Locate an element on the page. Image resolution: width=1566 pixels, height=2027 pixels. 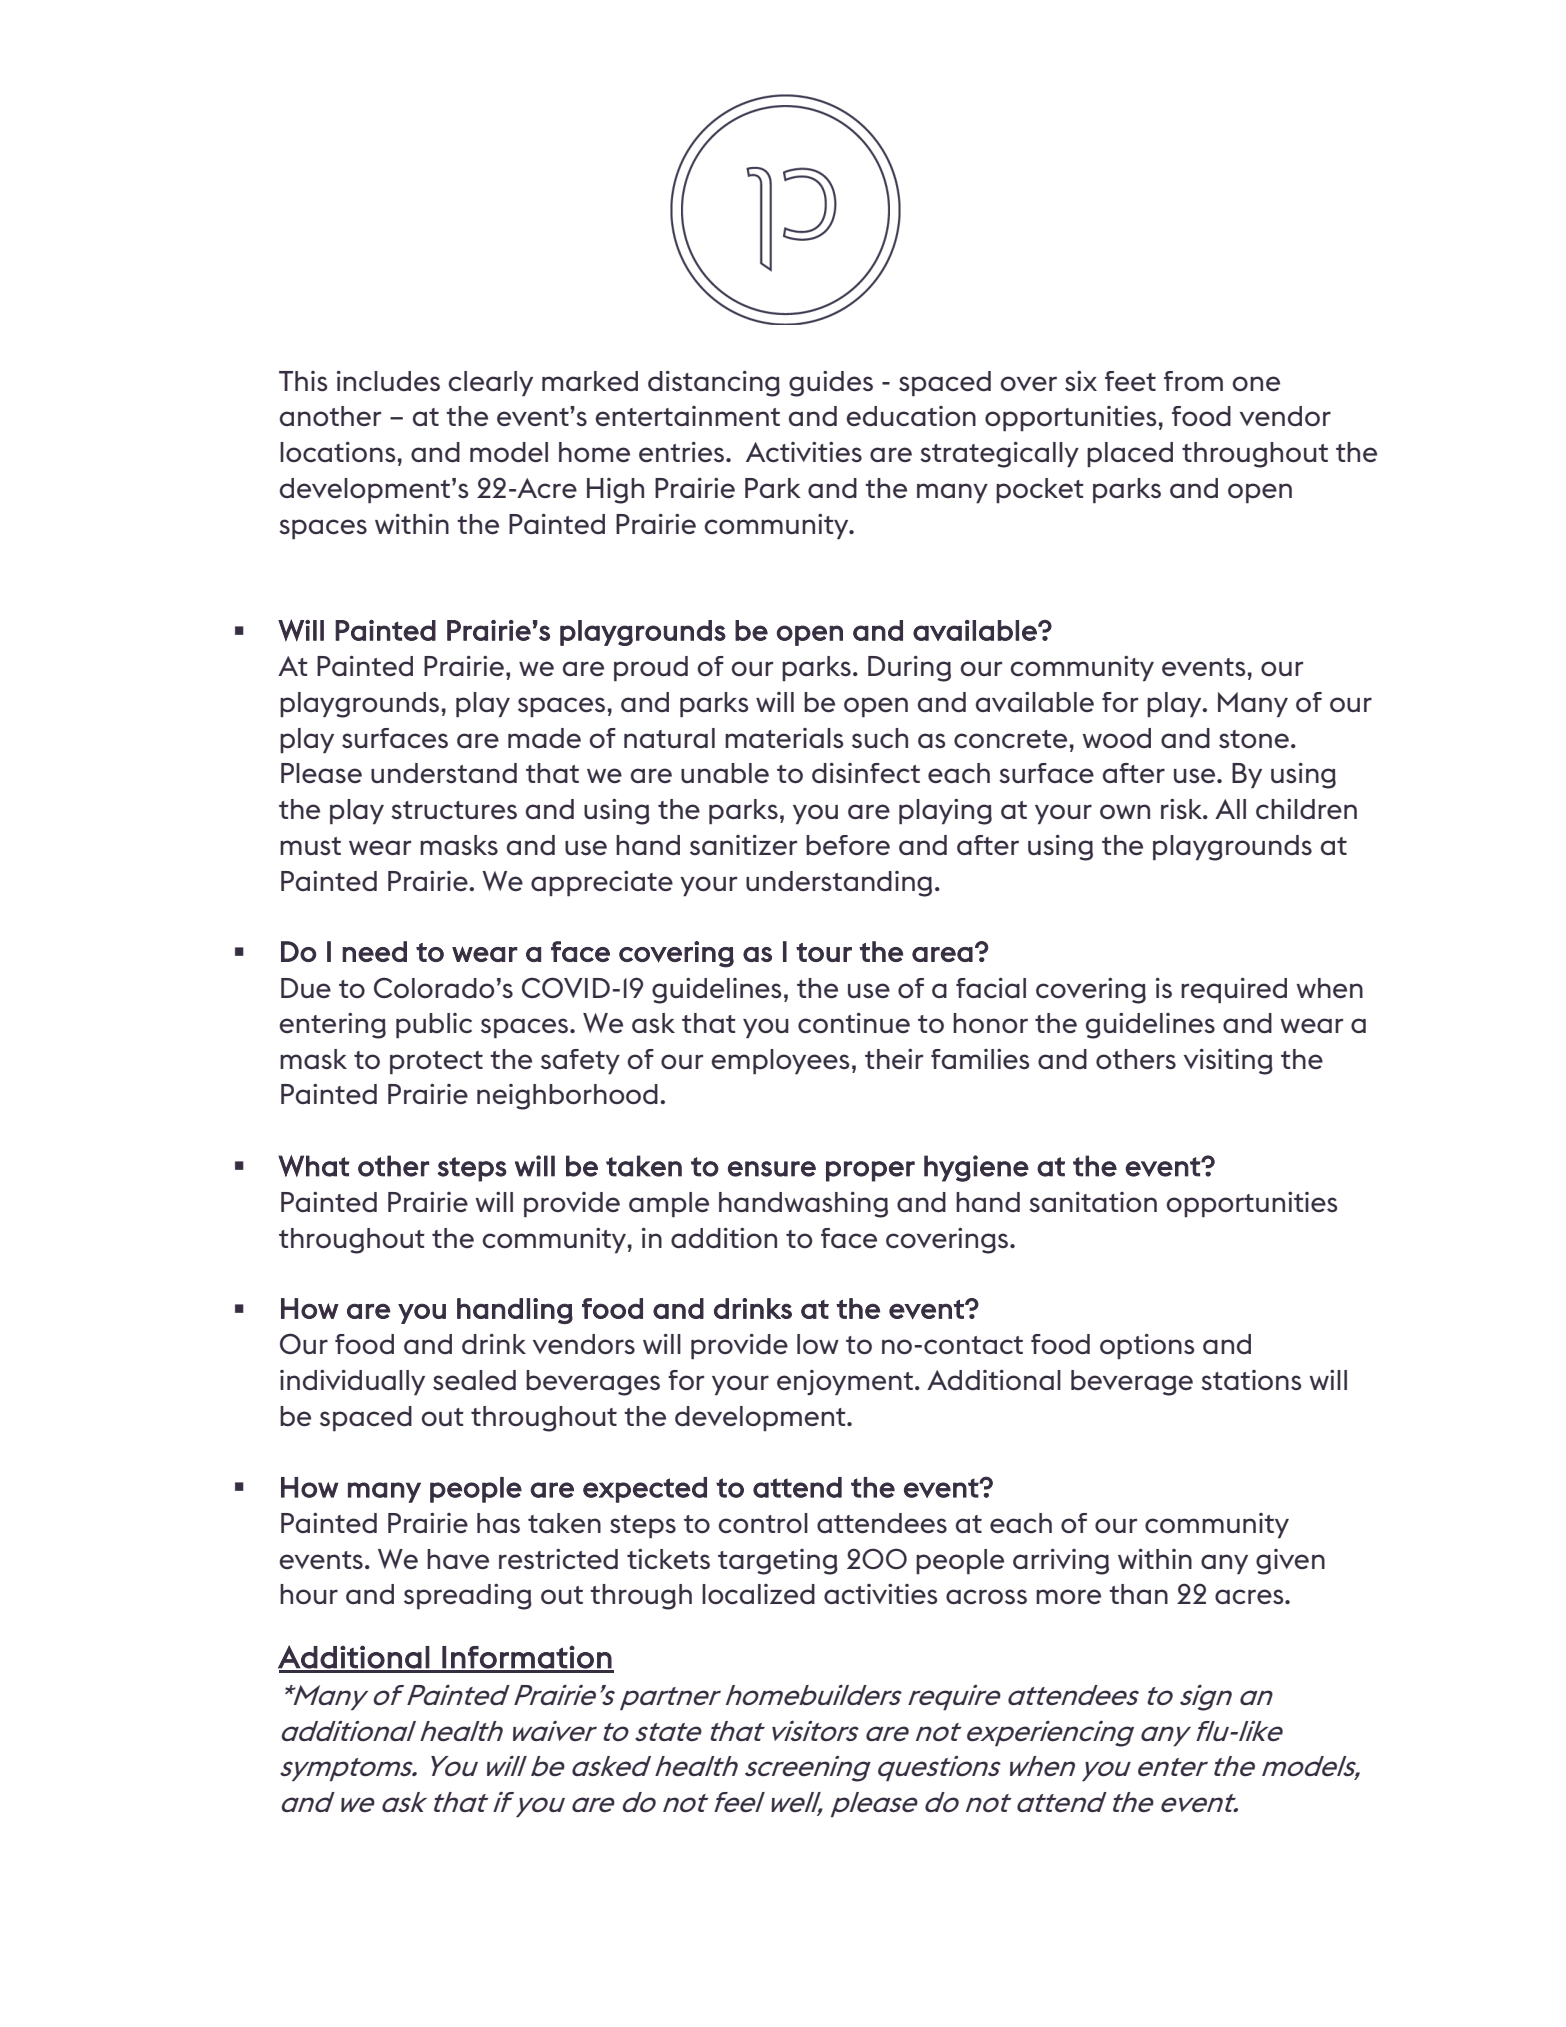
than is located at coordinates (1138, 1594).
